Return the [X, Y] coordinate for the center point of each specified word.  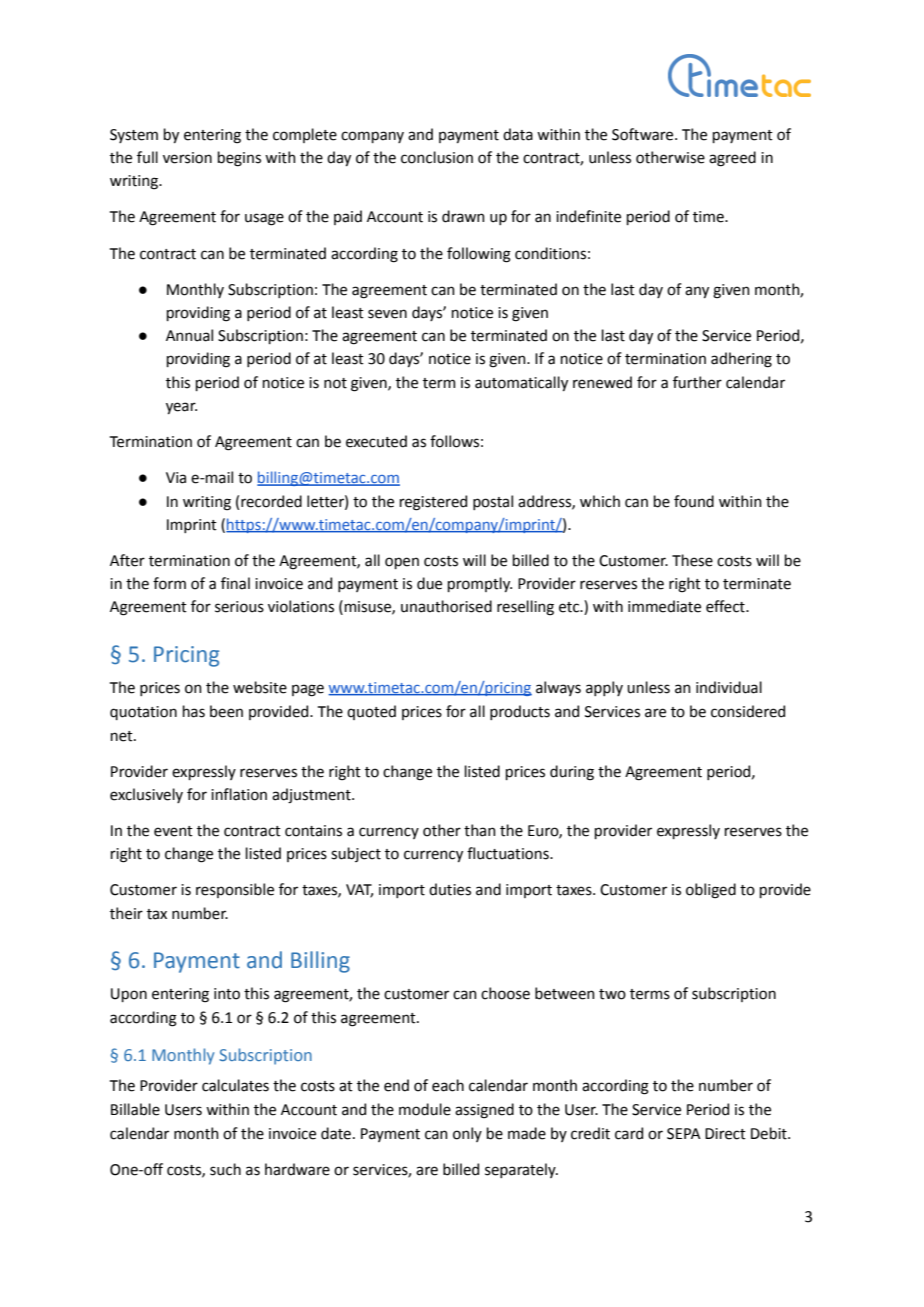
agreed [732, 159]
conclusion [437, 157]
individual [729, 687]
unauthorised [446, 606]
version [187, 158]
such [225, 1169]
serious [239, 607]
